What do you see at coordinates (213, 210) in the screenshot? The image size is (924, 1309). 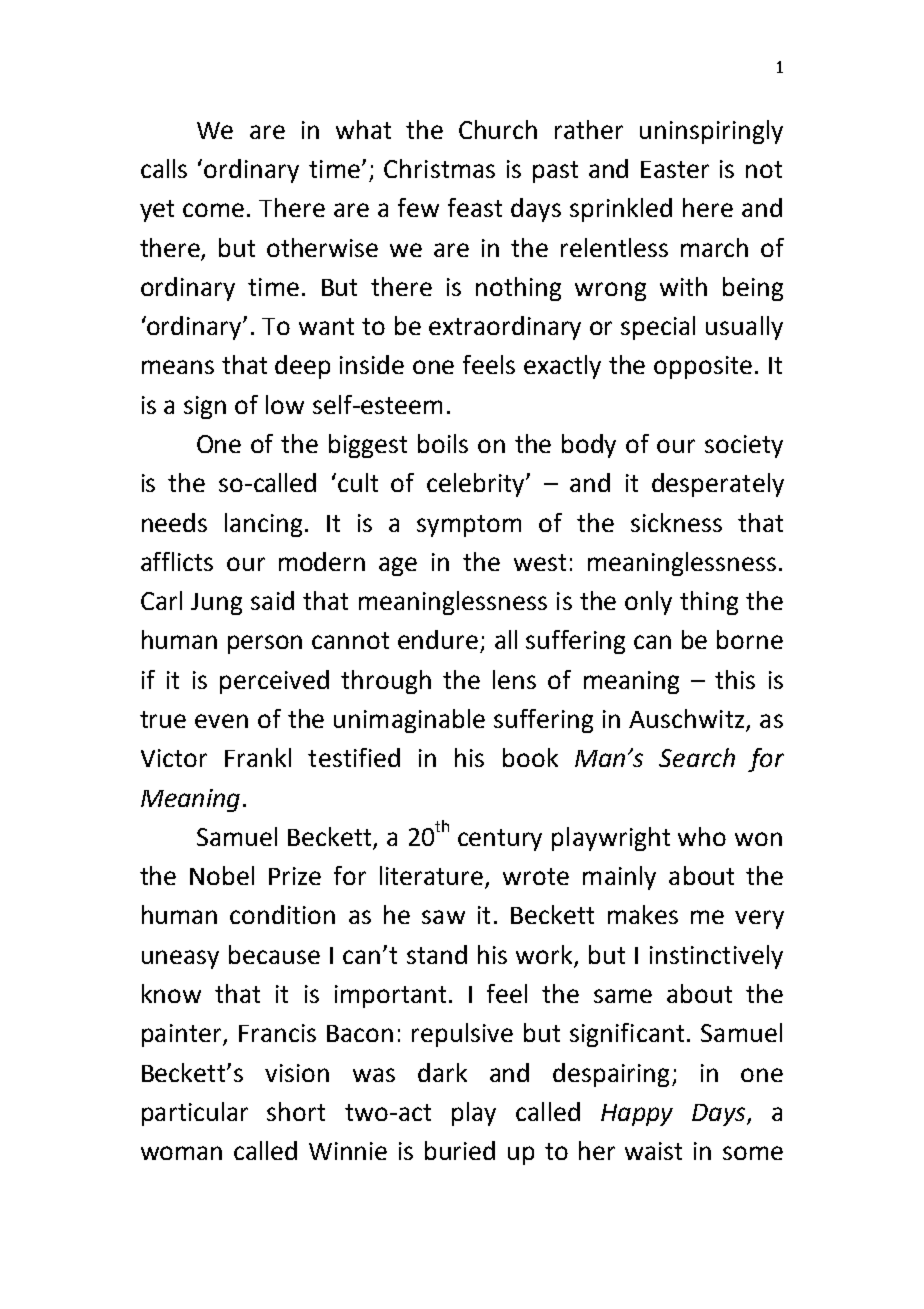 I see `come` at bounding box center [213, 210].
